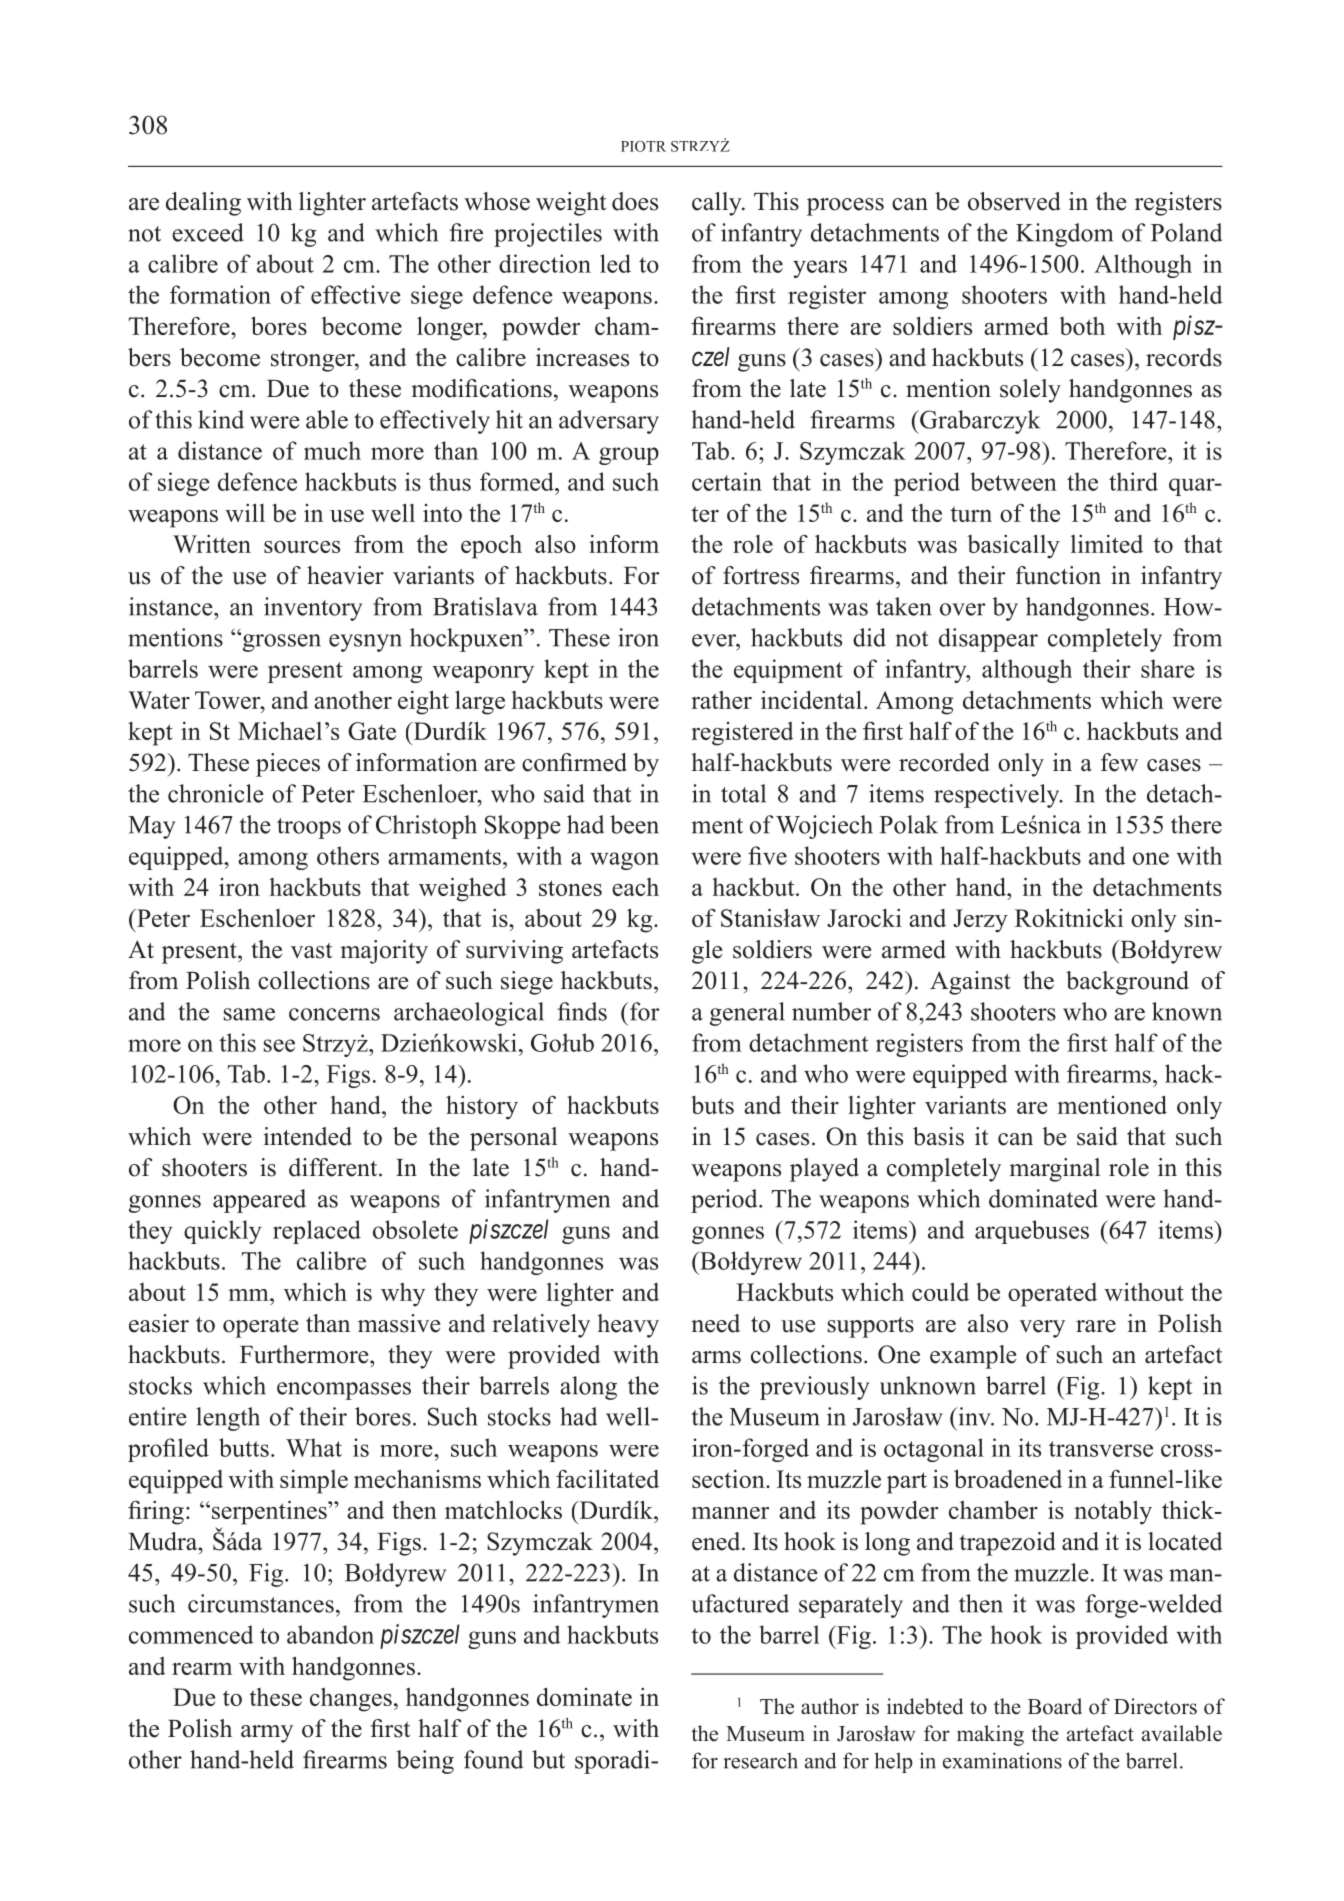 The height and width of the screenshot is (1901, 1344). Describe the element at coordinates (1014, 201) in the screenshot. I see `observed` at that location.
